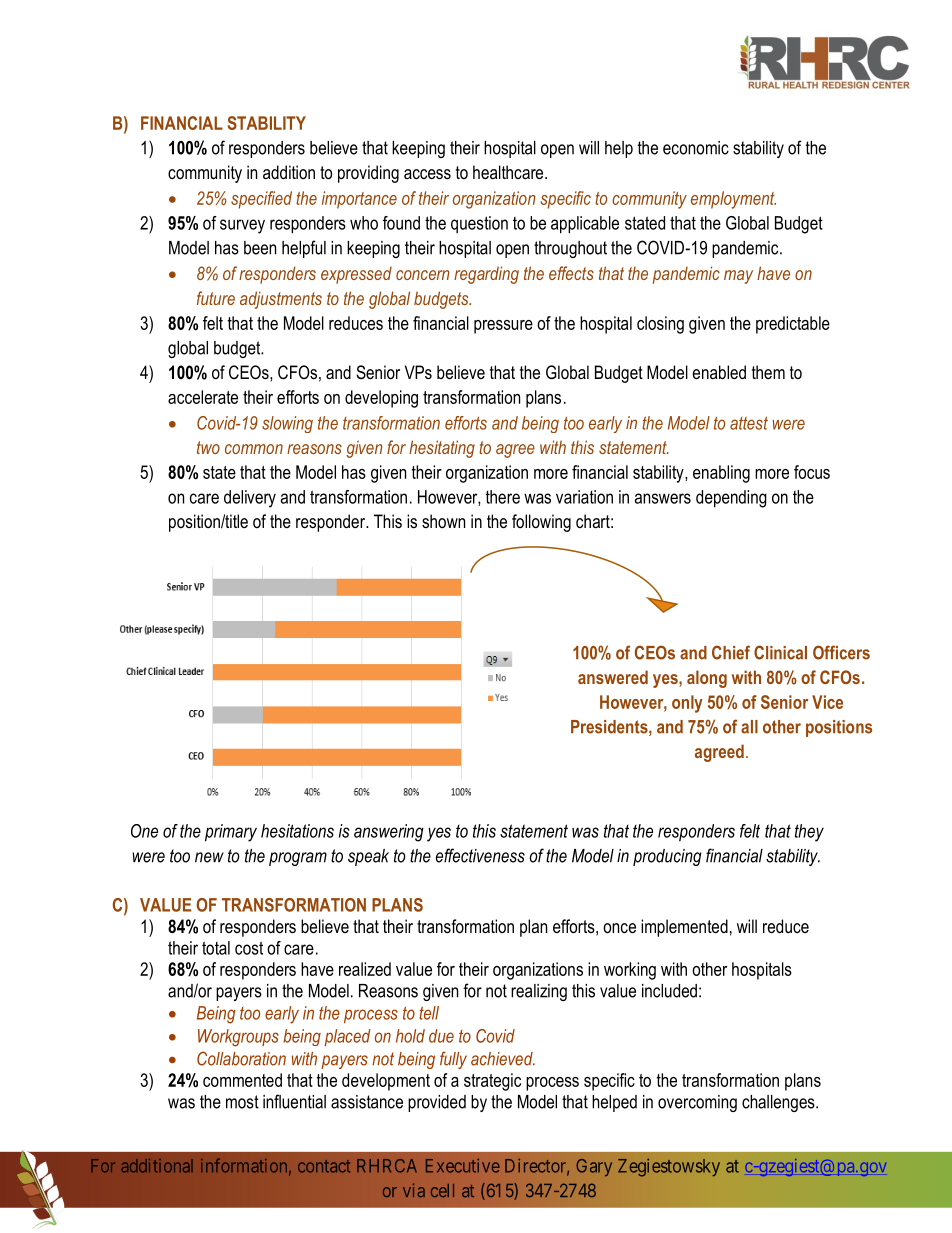 Image resolution: width=952 pixels, height=1233 pixels. I want to click on implemented, so click(684, 928).
